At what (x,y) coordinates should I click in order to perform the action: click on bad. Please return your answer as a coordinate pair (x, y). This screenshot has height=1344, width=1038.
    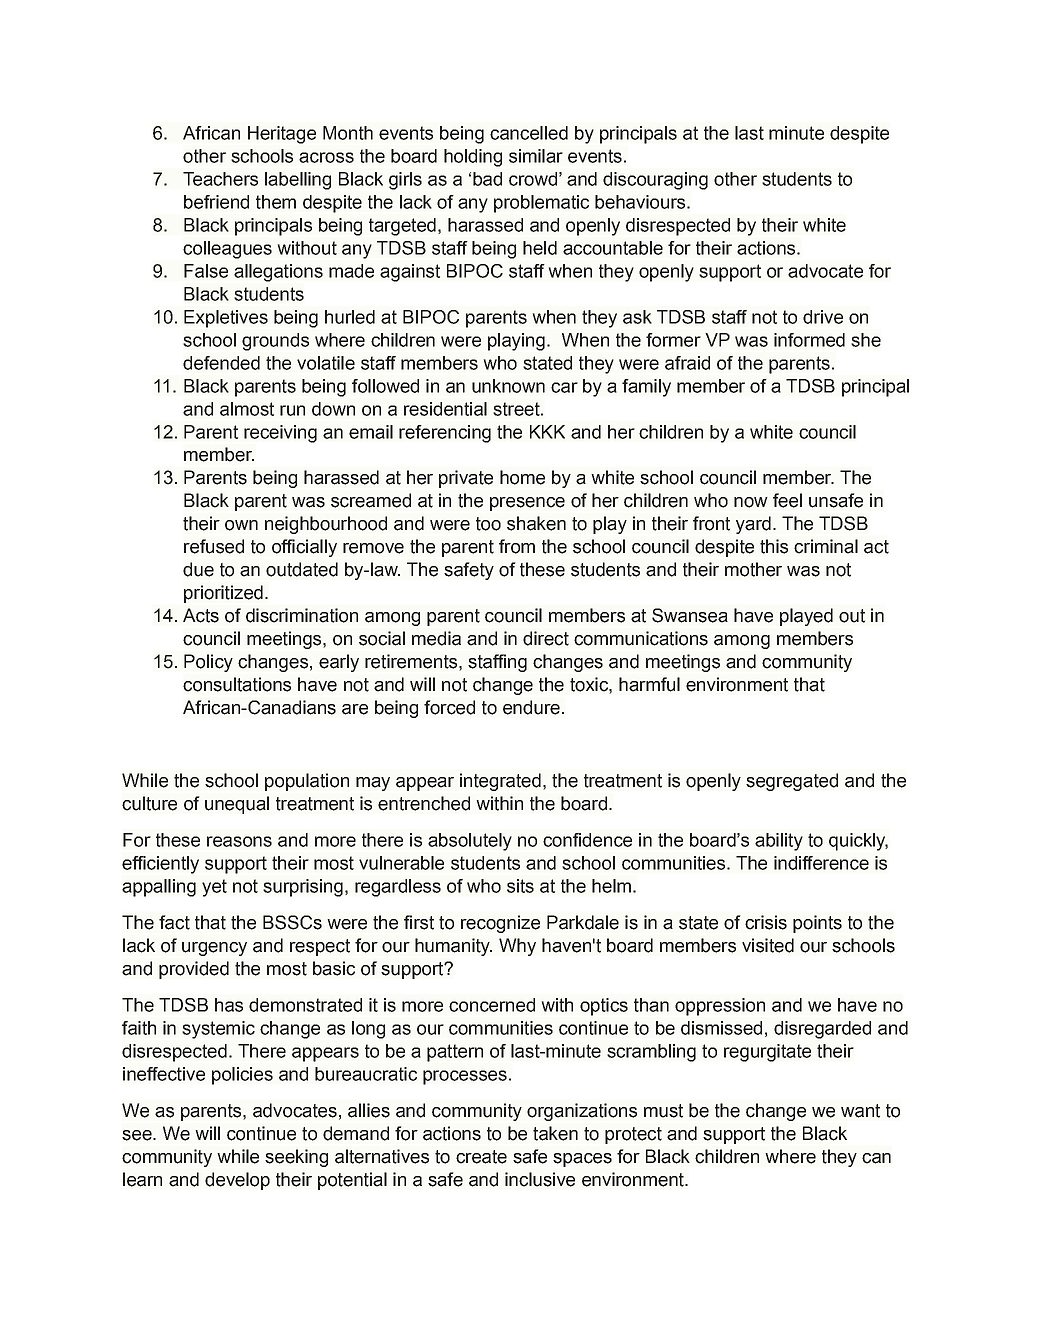
    Looking at the image, I should click on (487, 179).
